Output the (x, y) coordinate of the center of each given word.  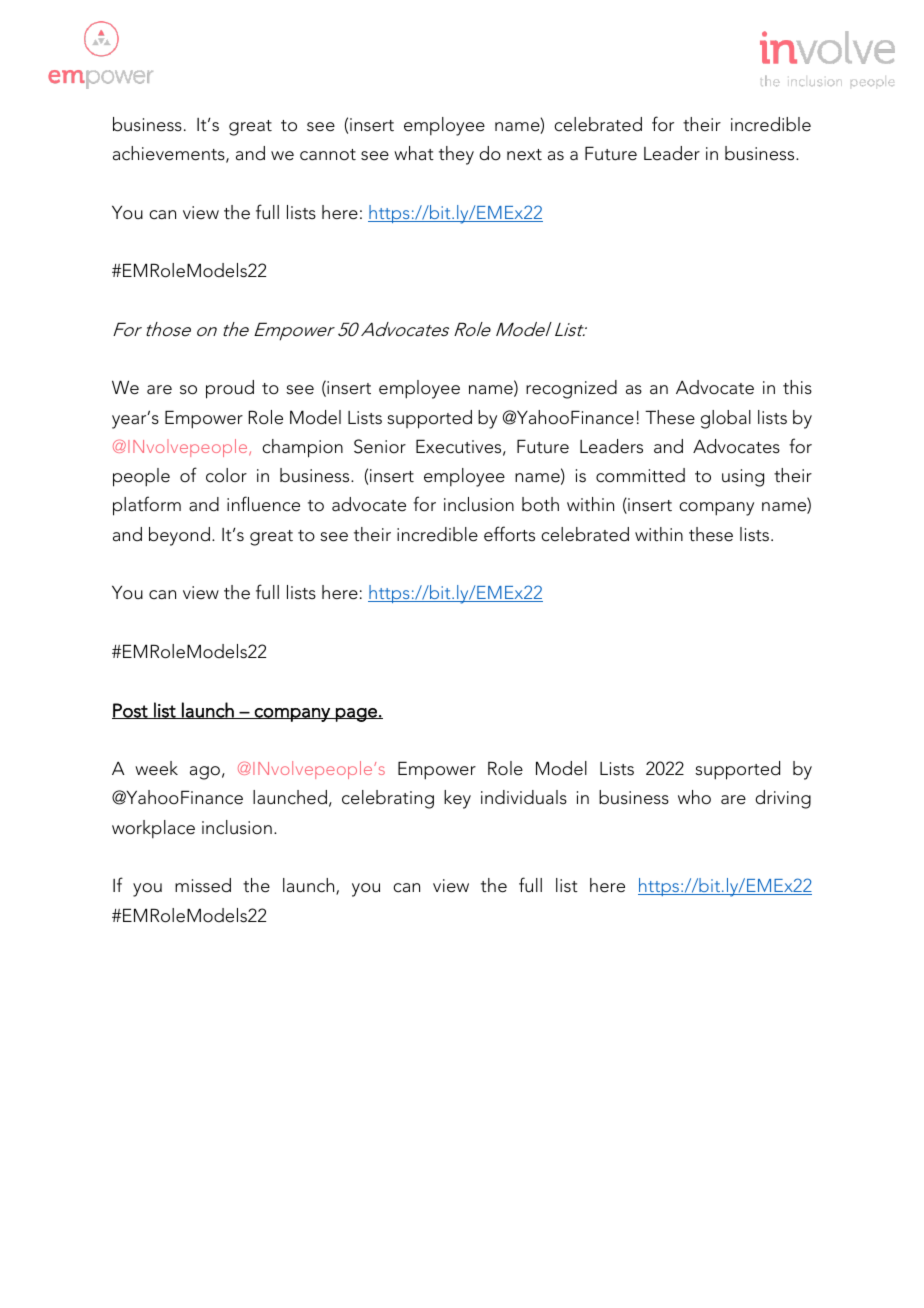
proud (230, 389)
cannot (328, 155)
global (726, 419)
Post (131, 711)
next (524, 155)
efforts (509, 534)
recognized (571, 389)
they (456, 155)
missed (203, 885)
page (356, 715)
